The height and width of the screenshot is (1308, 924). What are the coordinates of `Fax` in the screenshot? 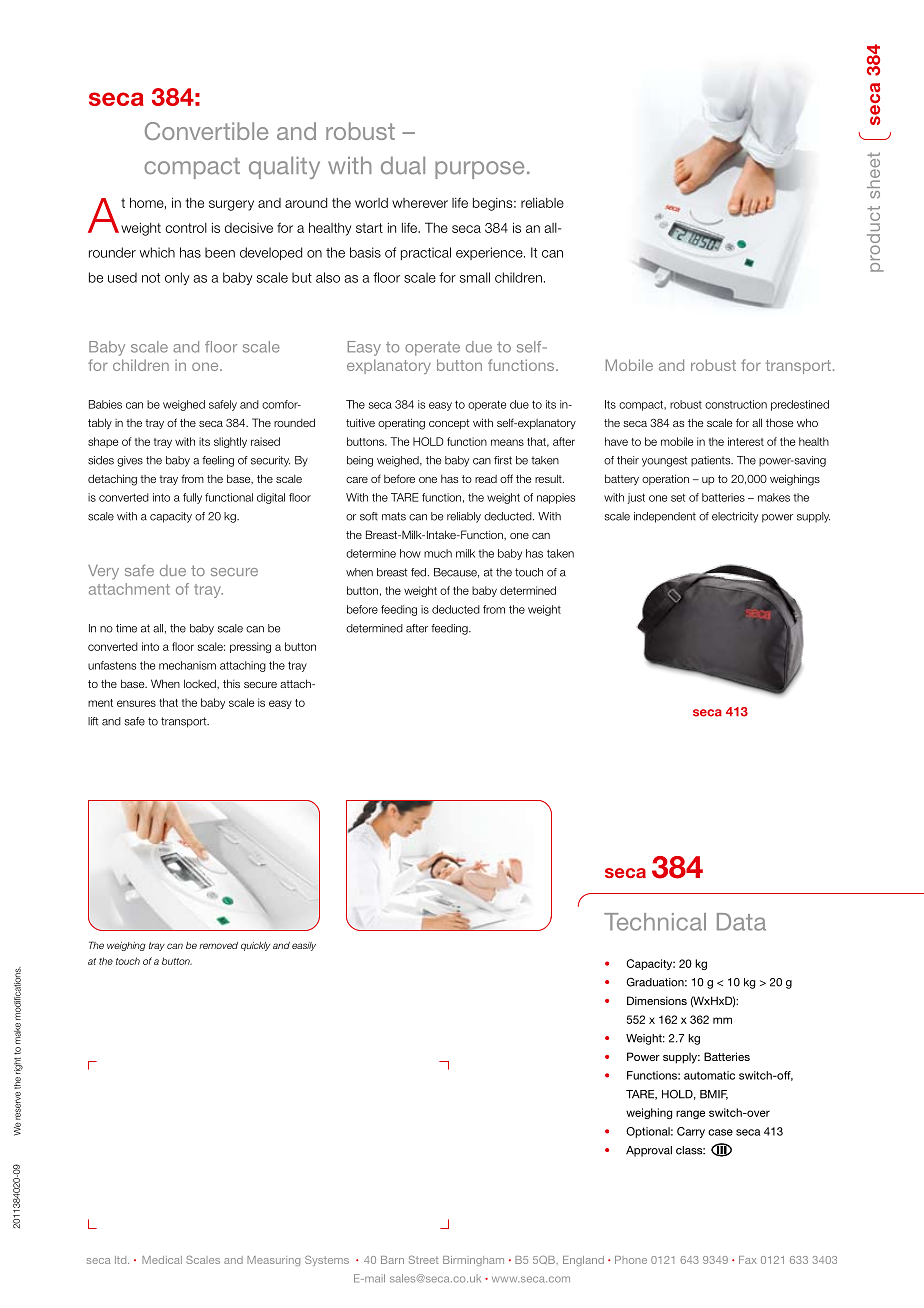 It's located at (748, 1260).
